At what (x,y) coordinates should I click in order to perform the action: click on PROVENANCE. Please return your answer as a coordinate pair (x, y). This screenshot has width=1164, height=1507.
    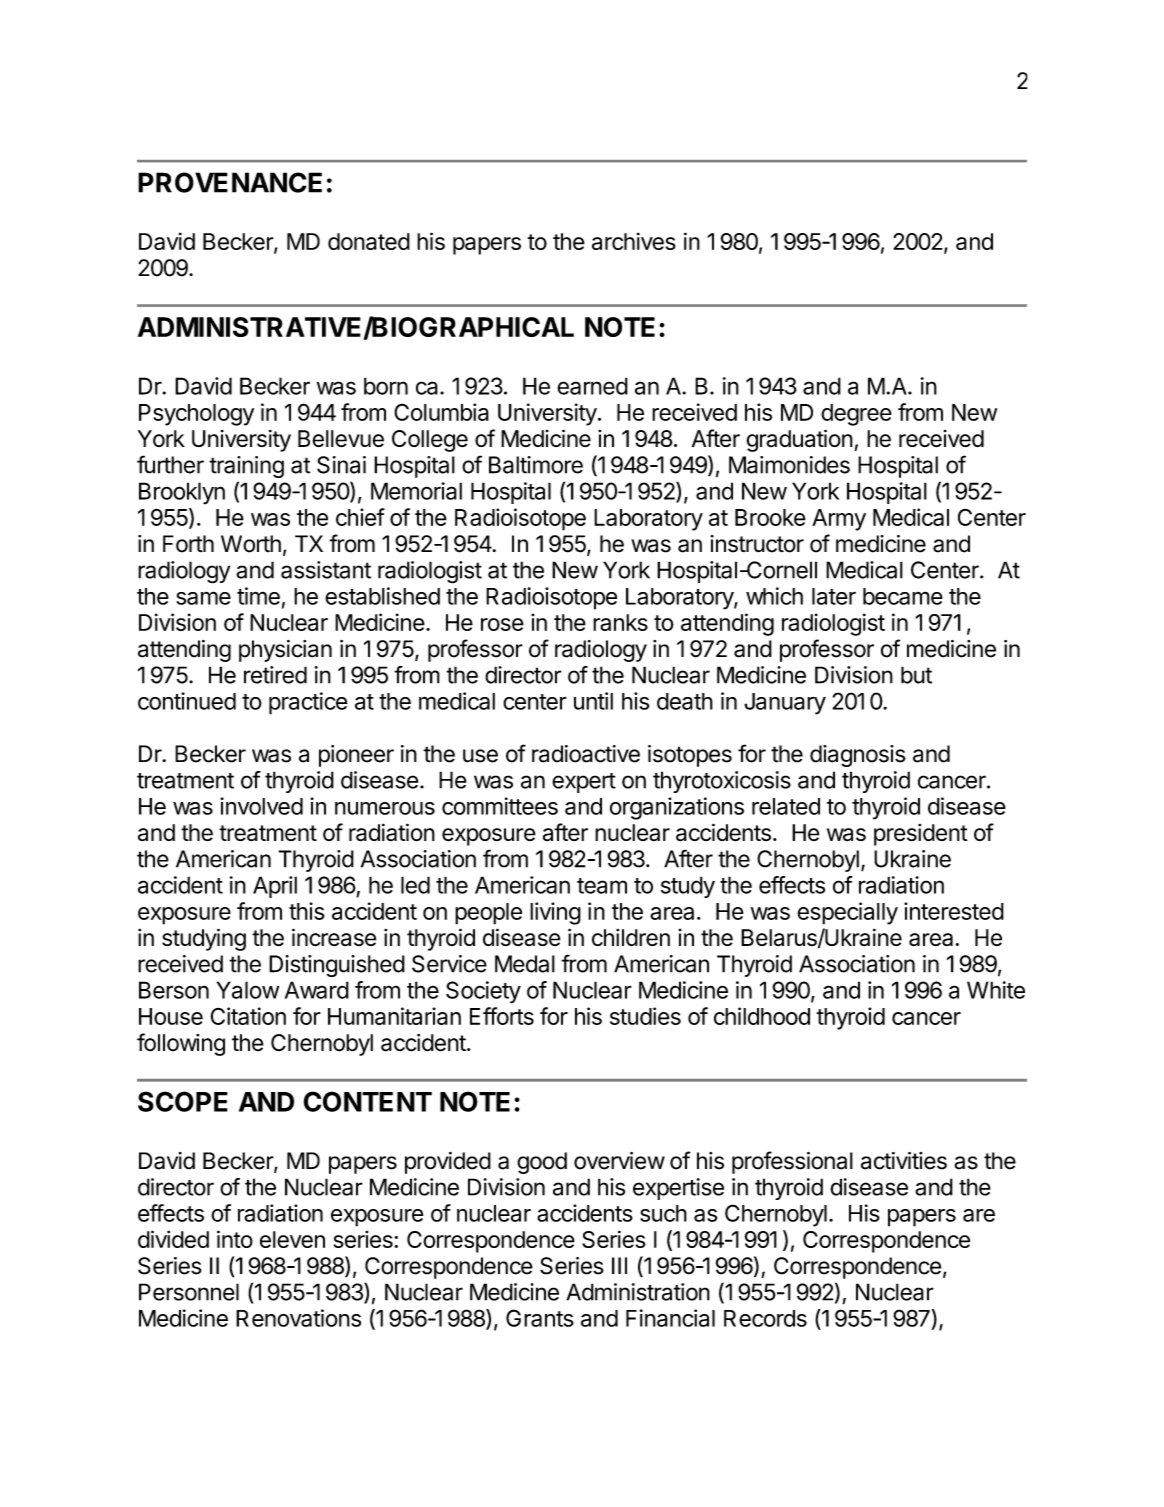
    Looking at the image, I should click on (230, 182).
